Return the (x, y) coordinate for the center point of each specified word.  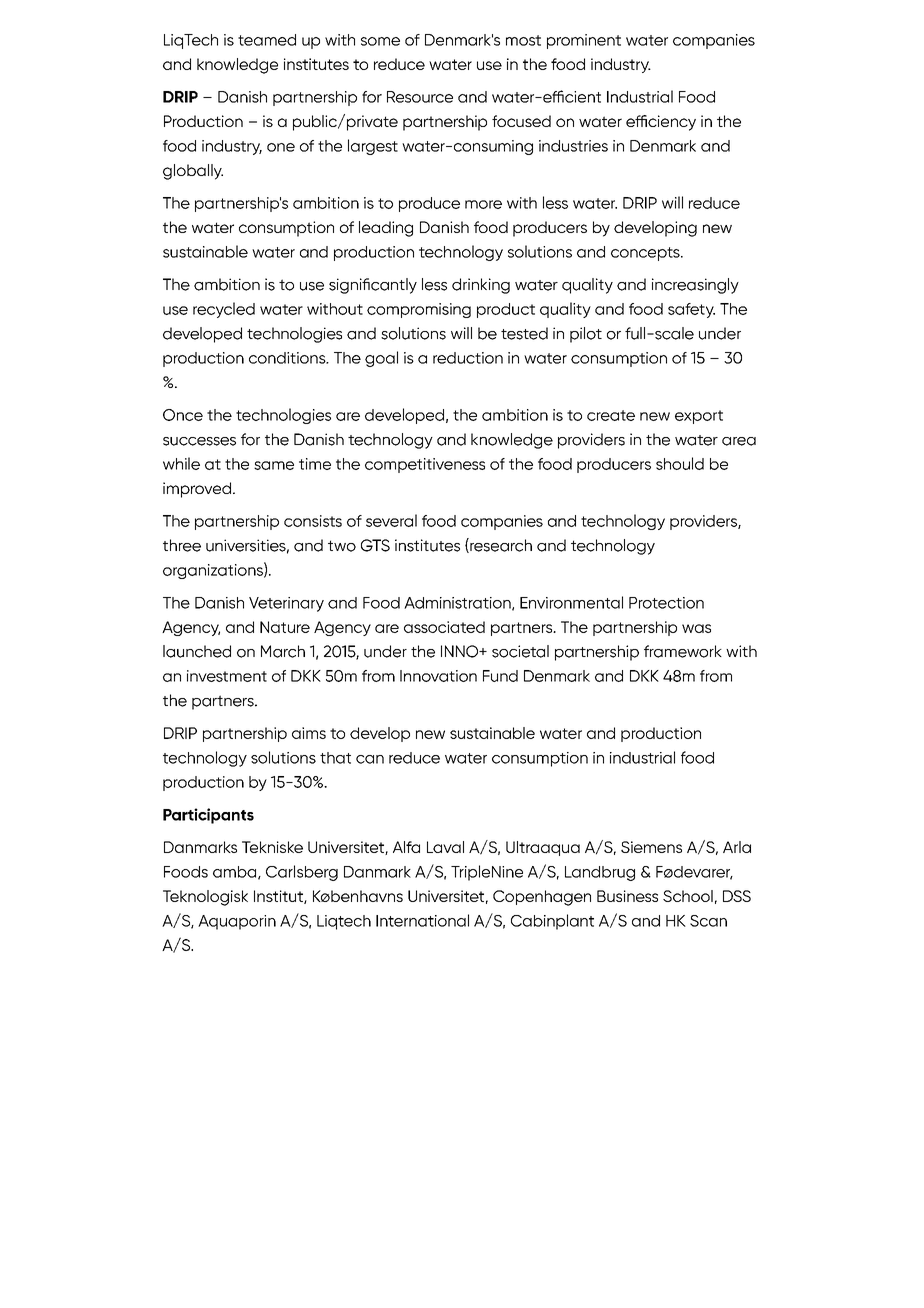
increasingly (695, 286)
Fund (500, 676)
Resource (420, 97)
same (274, 465)
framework (683, 651)
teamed (267, 40)
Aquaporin (237, 922)
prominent (584, 41)
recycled (224, 310)
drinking (481, 286)
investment (227, 676)
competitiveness (425, 465)
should (680, 463)
